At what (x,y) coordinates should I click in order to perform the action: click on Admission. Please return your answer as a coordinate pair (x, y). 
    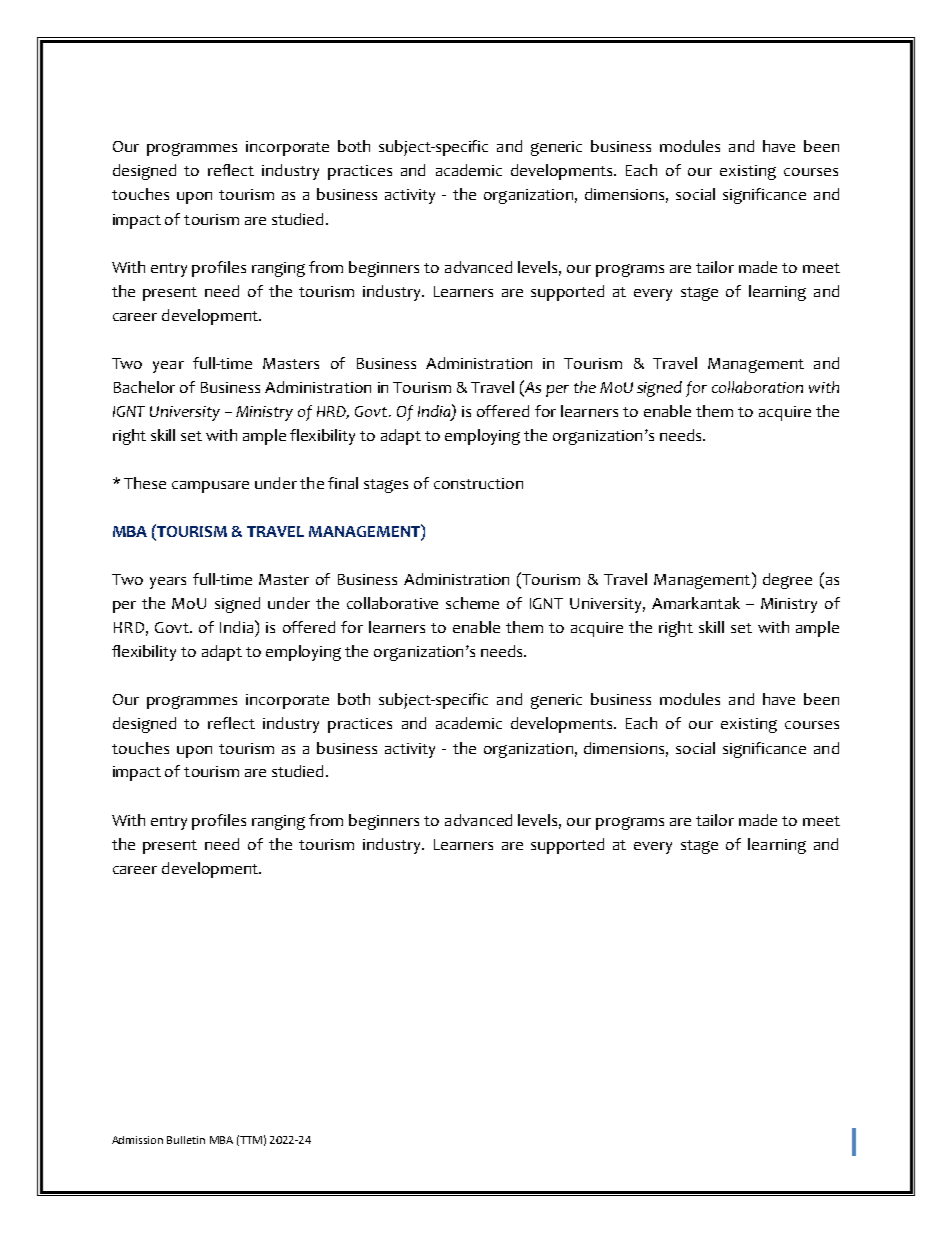
    Looking at the image, I should click on (137, 1140).
